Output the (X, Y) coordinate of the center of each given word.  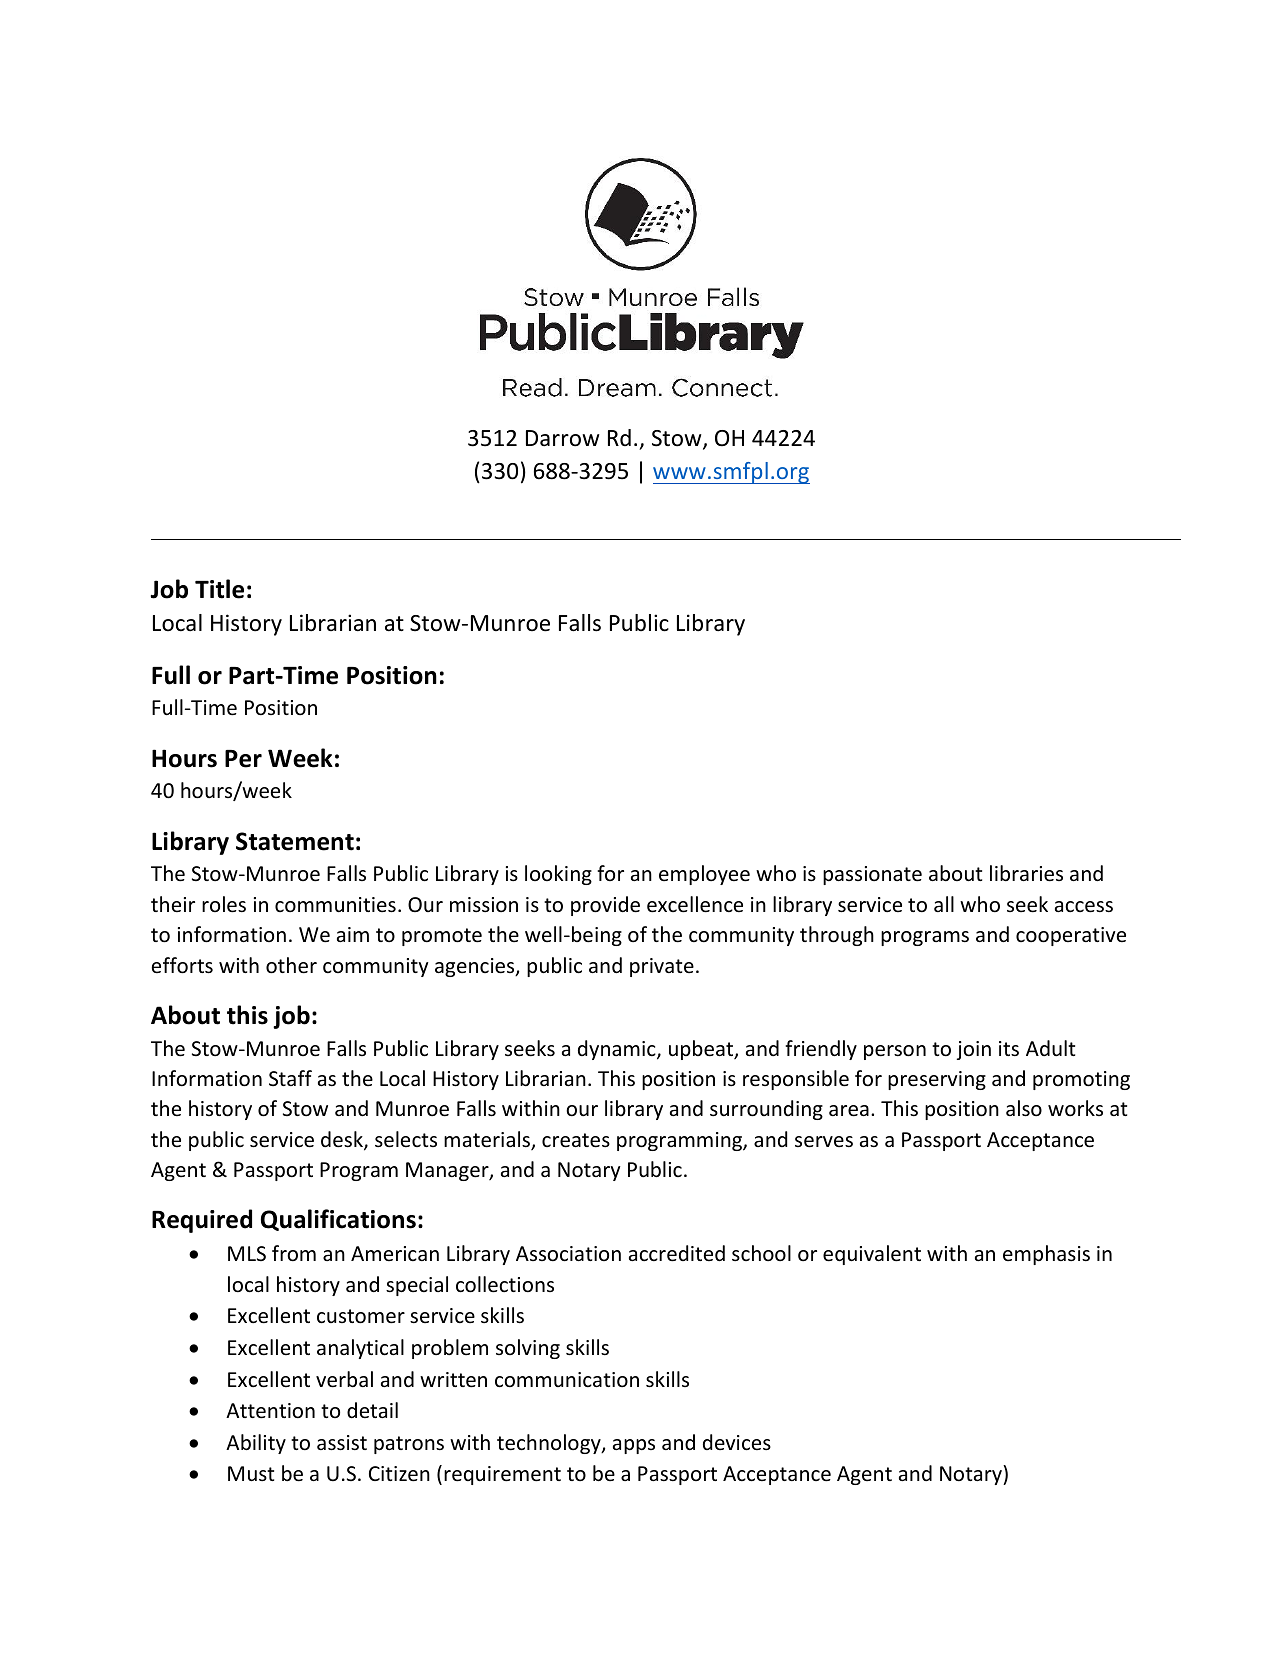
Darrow (563, 438)
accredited (677, 1253)
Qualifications (338, 1220)
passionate (872, 875)
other (291, 965)
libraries (1026, 873)
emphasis (1046, 1255)
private (662, 967)
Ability (256, 1444)
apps (634, 1446)
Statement (295, 841)
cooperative (1071, 936)
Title (219, 589)
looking (558, 875)
